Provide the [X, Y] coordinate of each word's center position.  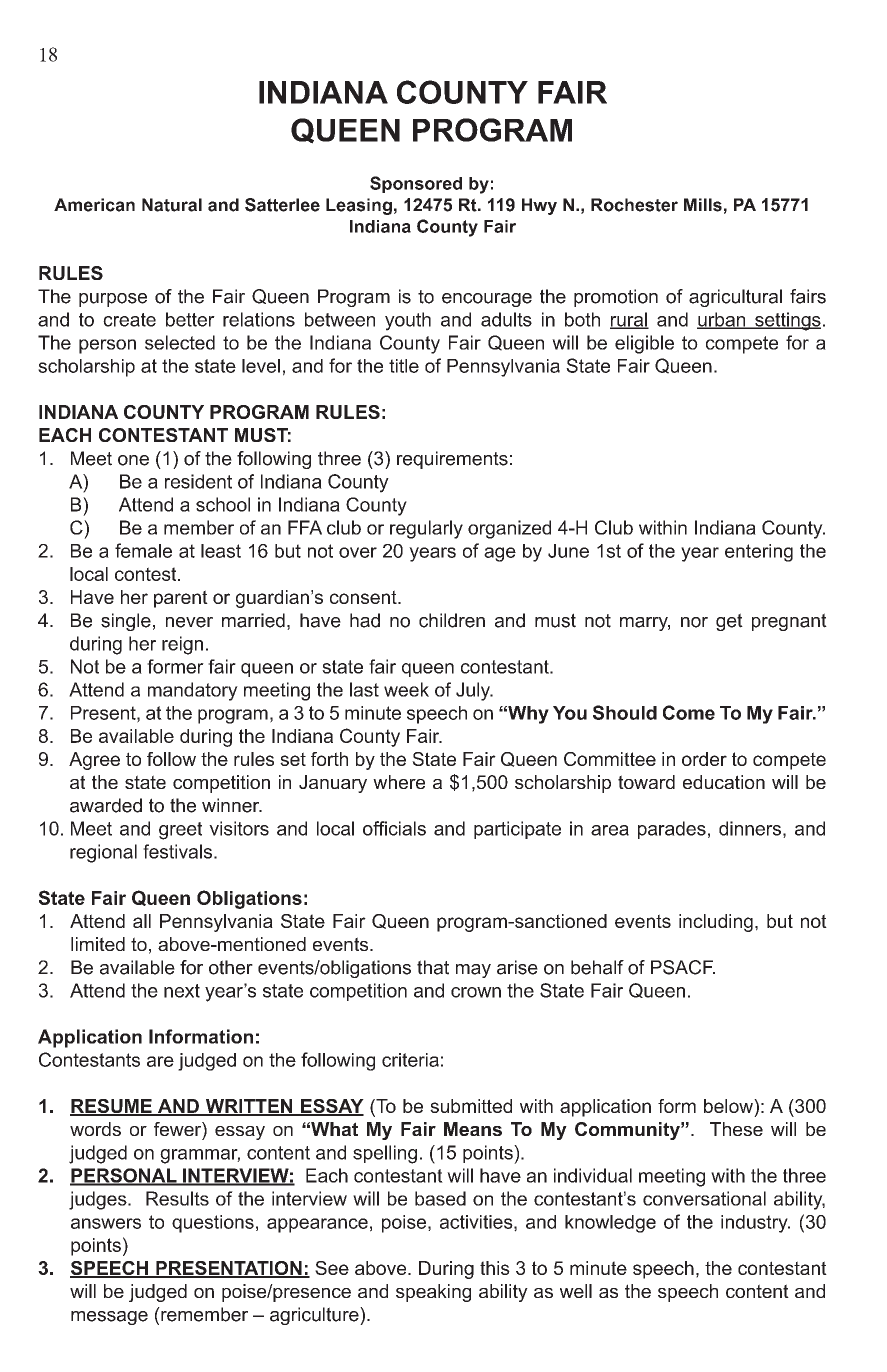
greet [180, 831]
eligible [644, 344]
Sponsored [416, 184]
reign [182, 645]
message [109, 1318]
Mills [703, 205]
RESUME [112, 1107]
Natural [172, 205]
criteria [410, 1060]
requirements [452, 460]
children [452, 620]
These [736, 1129]
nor [694, 622]
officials [394, 828]
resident [198, 481]
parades [672, 830]
